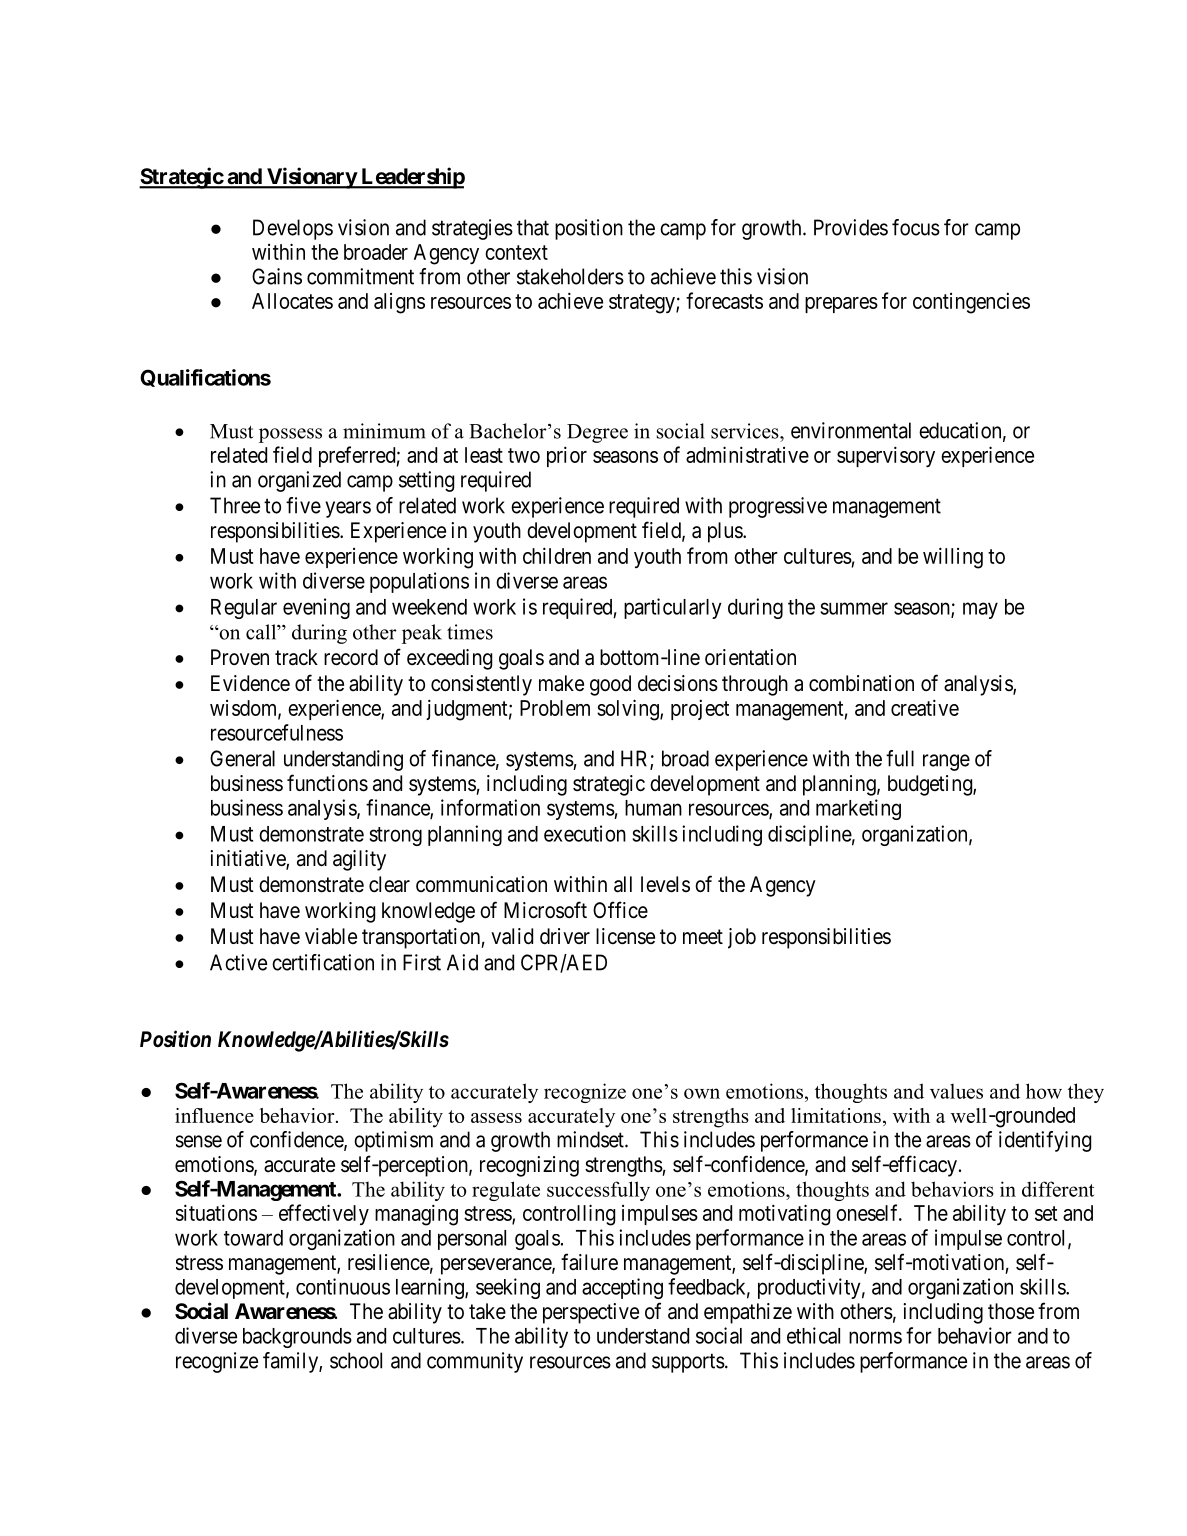 This screenshot has width=1187, height=1536. What do you see at coordinates (653, 808) in the screenshot?
I see `human` at bounding box center [653, 808].
